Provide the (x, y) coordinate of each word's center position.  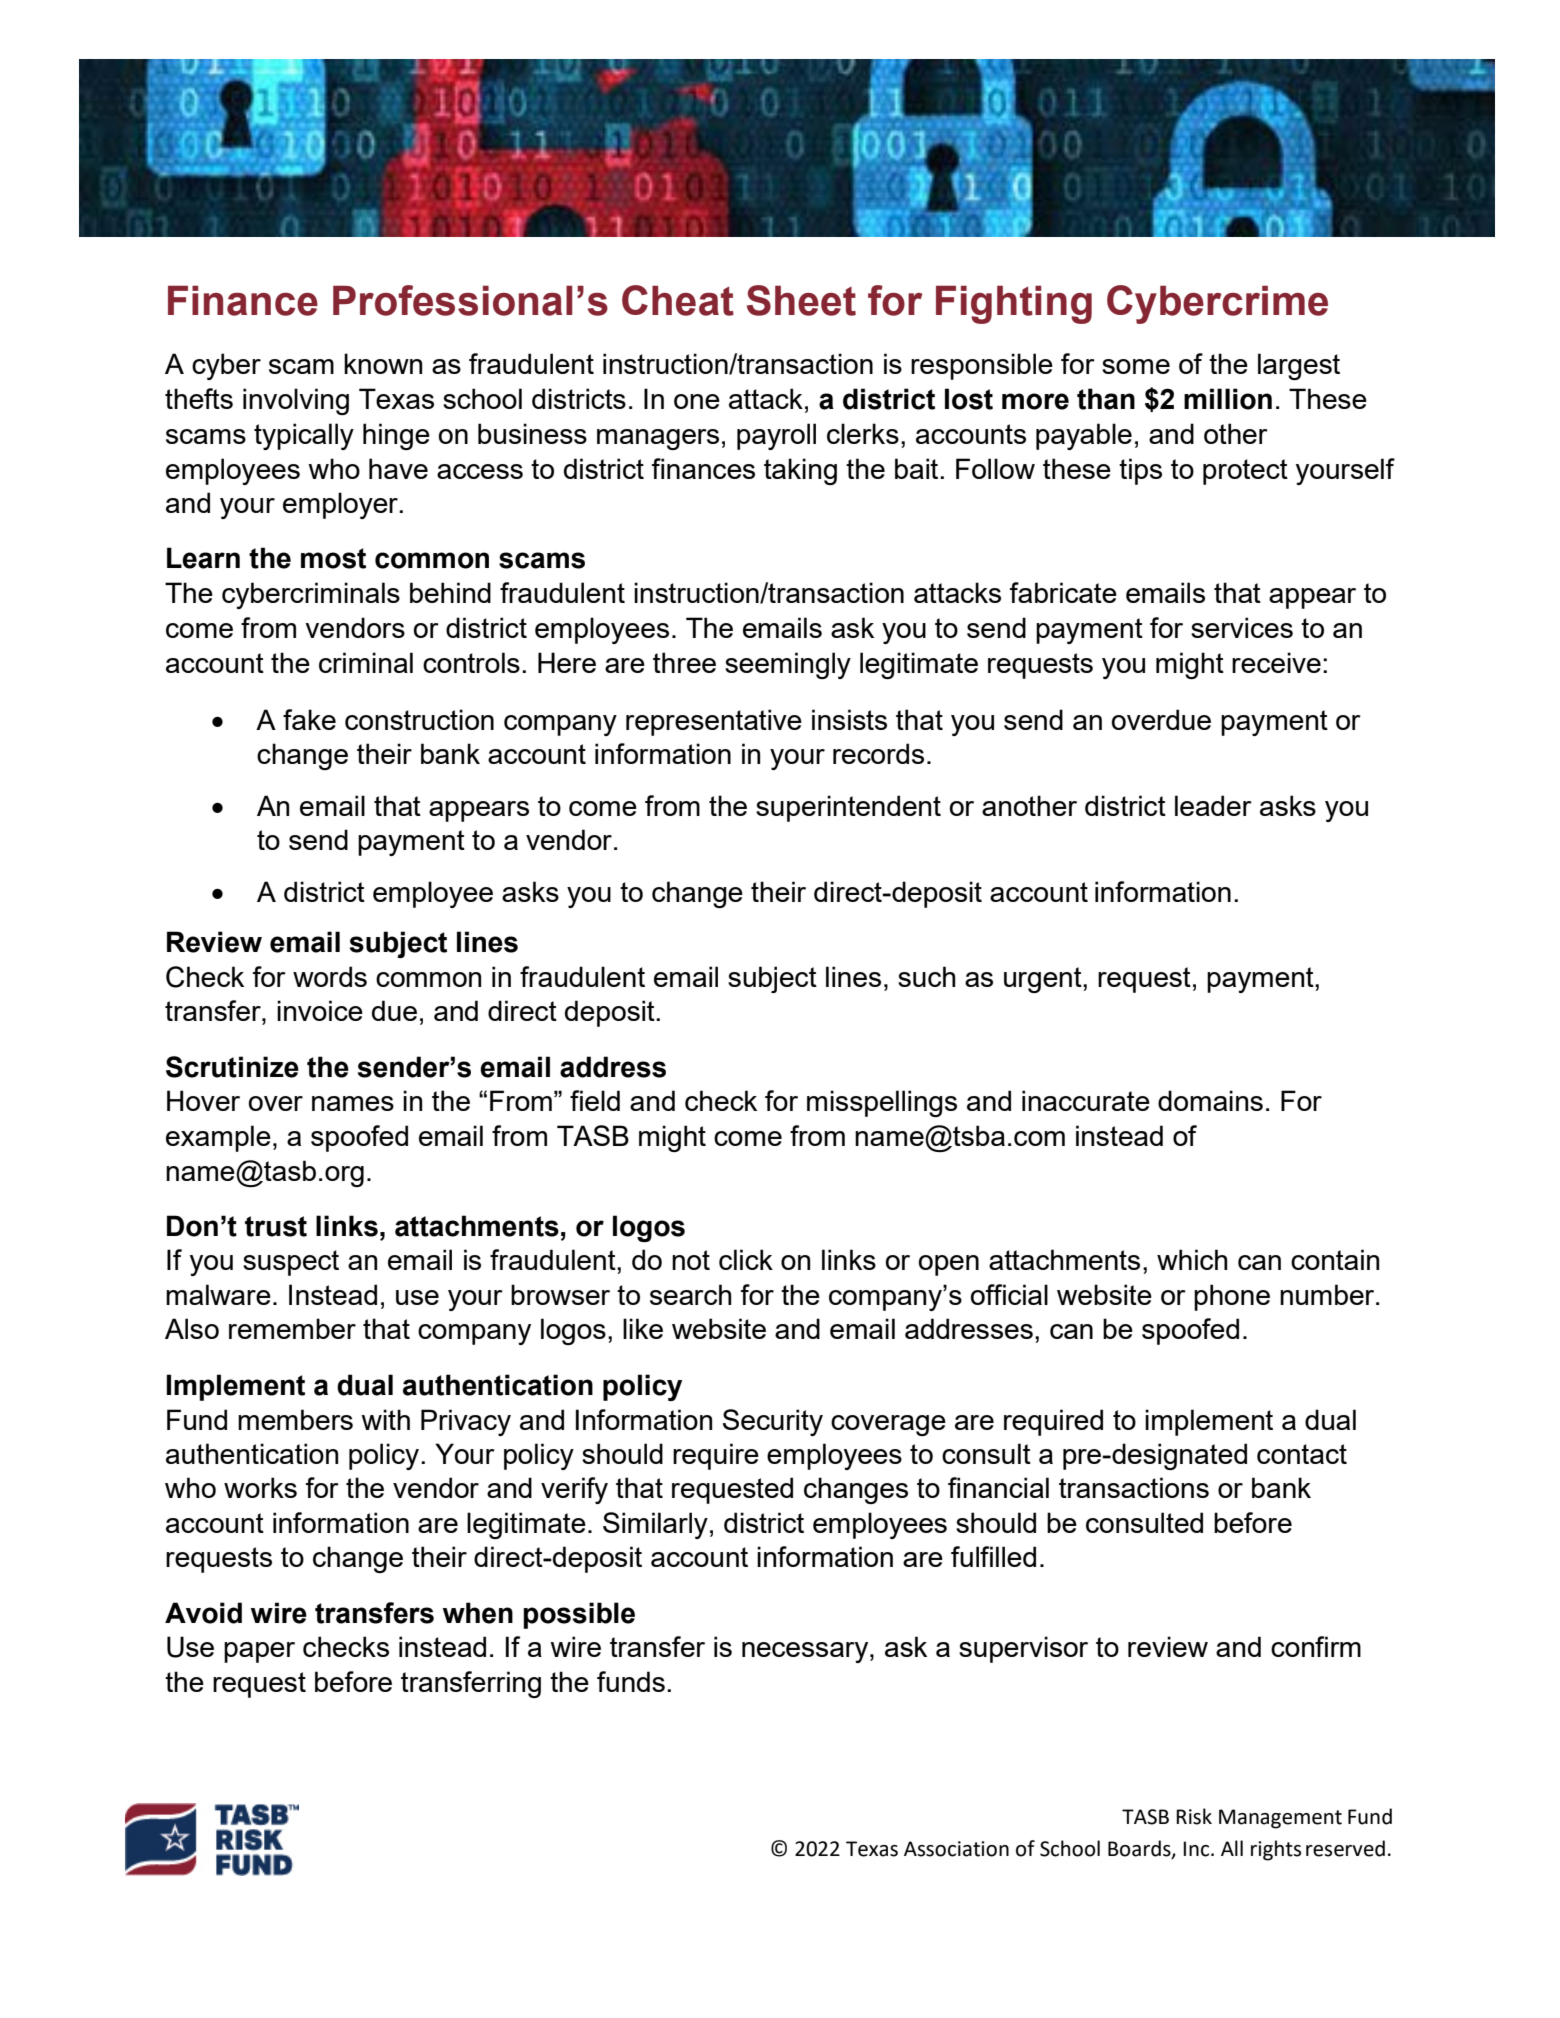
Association (956, 1849)
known (383, 363)
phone (1232, 1297)
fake (309, 719)
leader (1213, 805)
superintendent (848, 808)
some (1136, 366)
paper (259, 1652)
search (691, 1294)
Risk (1194, 1816)
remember (292, 1328)
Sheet (801, 300)
